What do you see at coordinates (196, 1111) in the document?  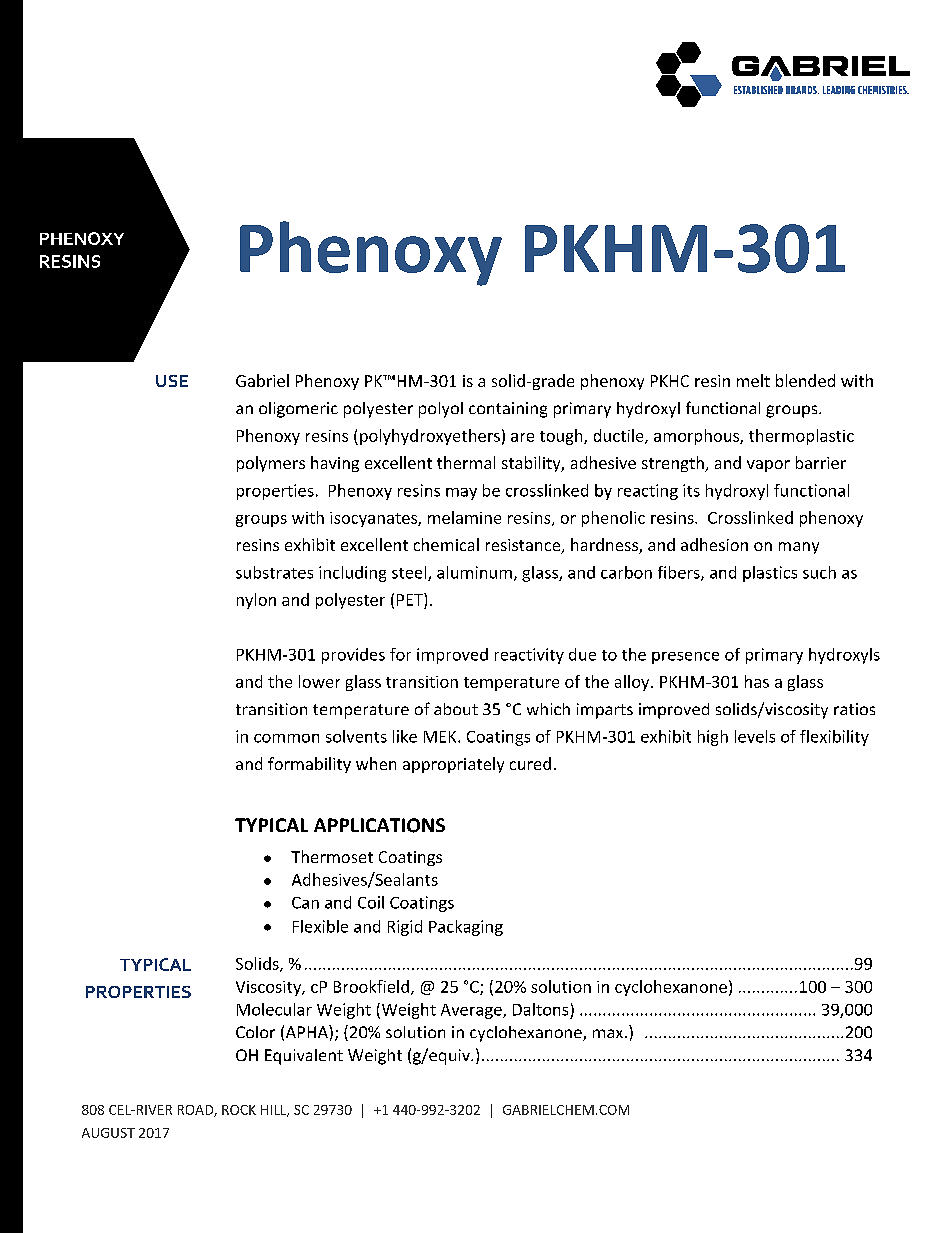 I see `ROAD` at bounding box center [196, 1111].
